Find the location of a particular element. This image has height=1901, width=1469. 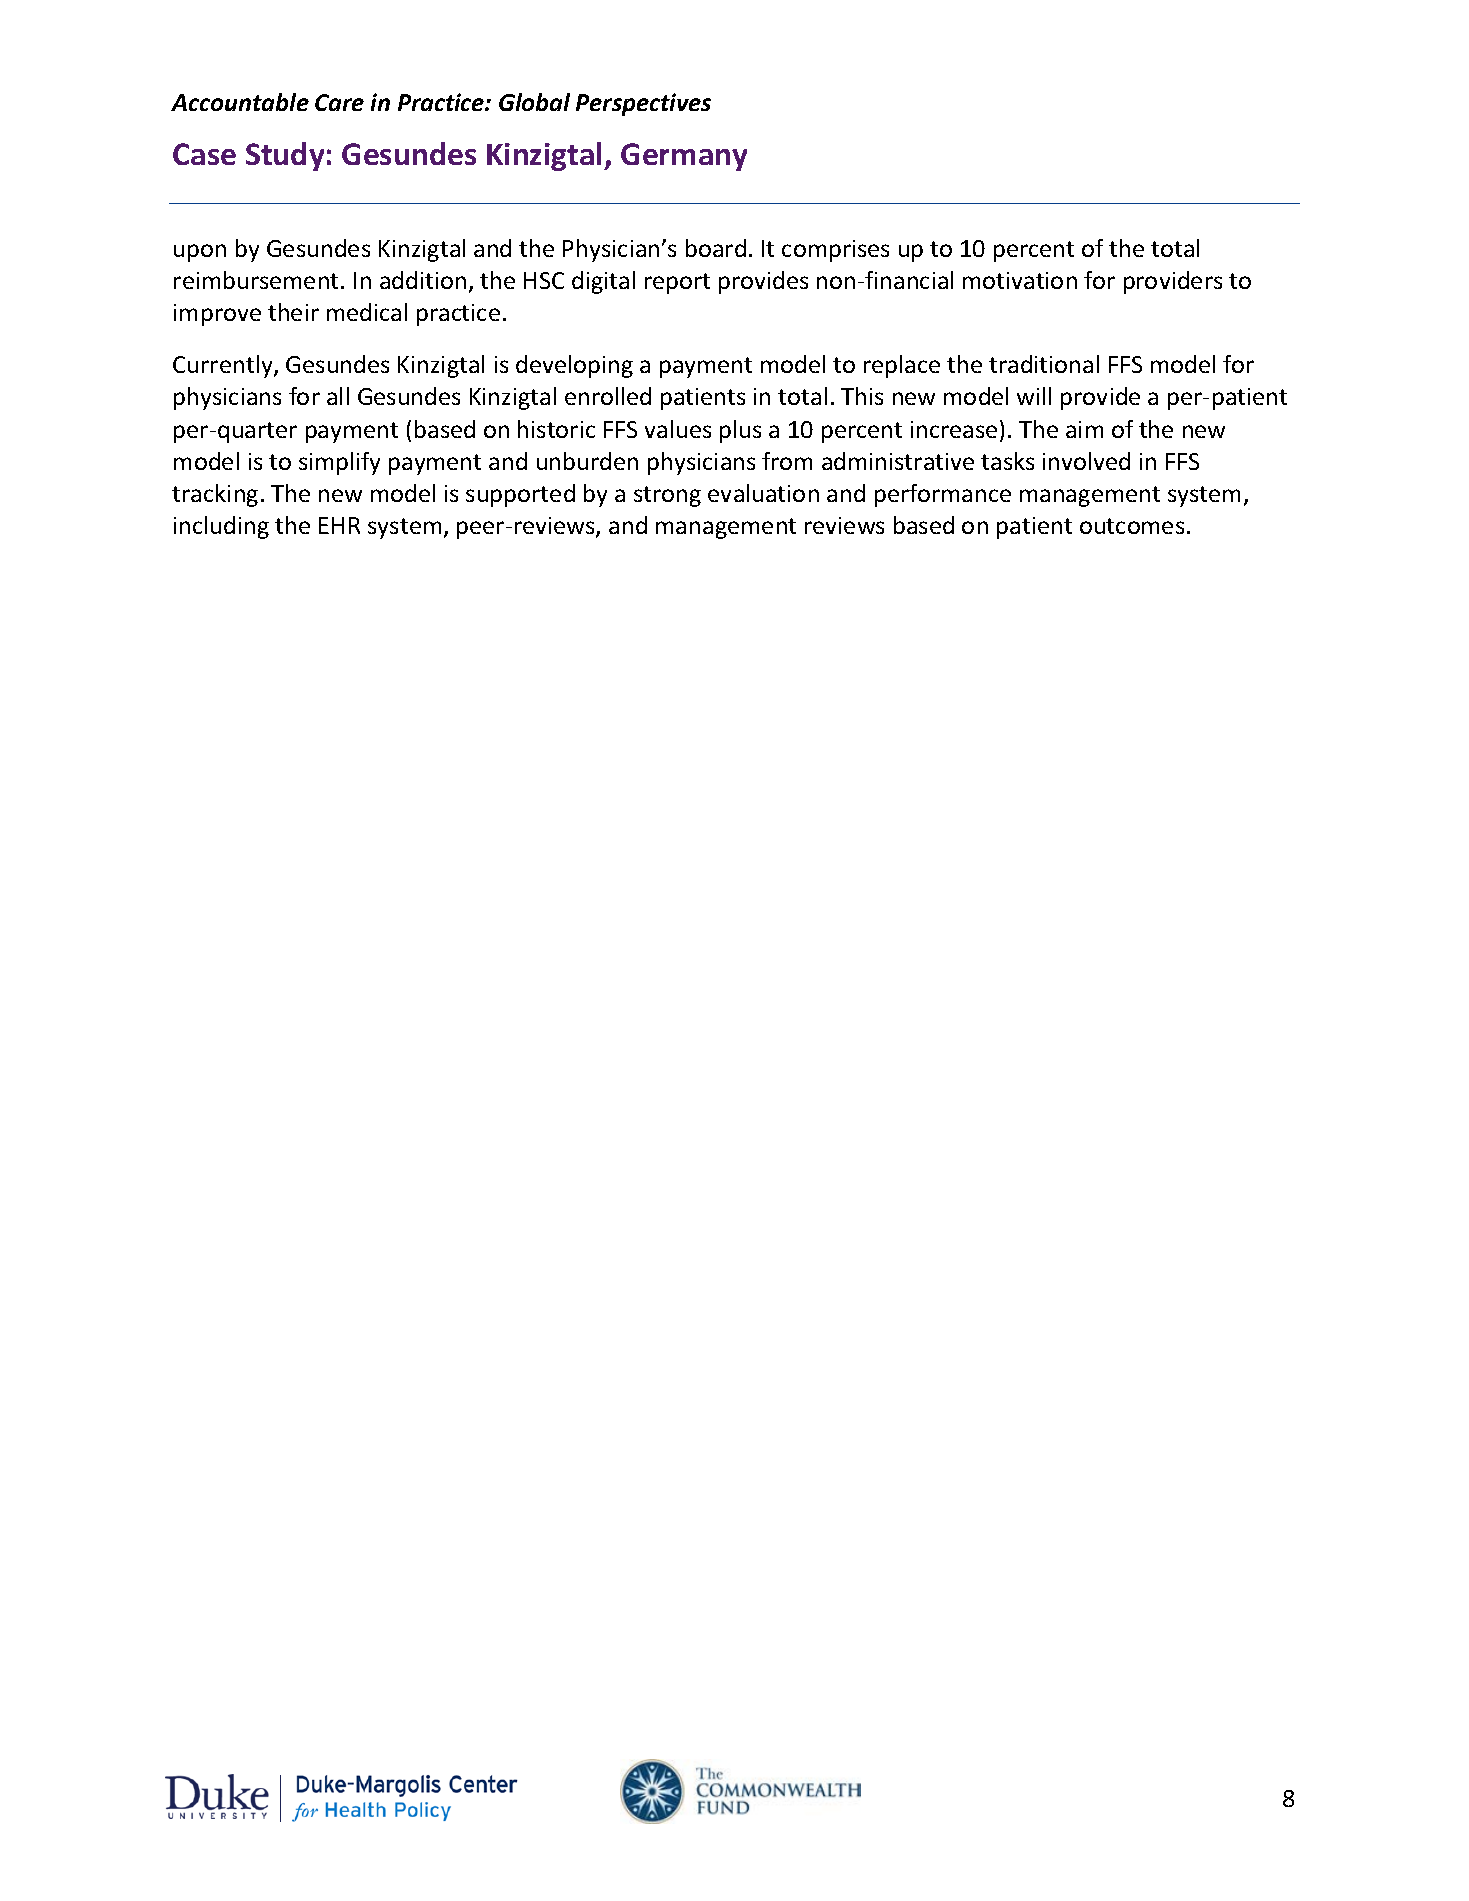

Perspectives is located at coordinates (643, 104).
